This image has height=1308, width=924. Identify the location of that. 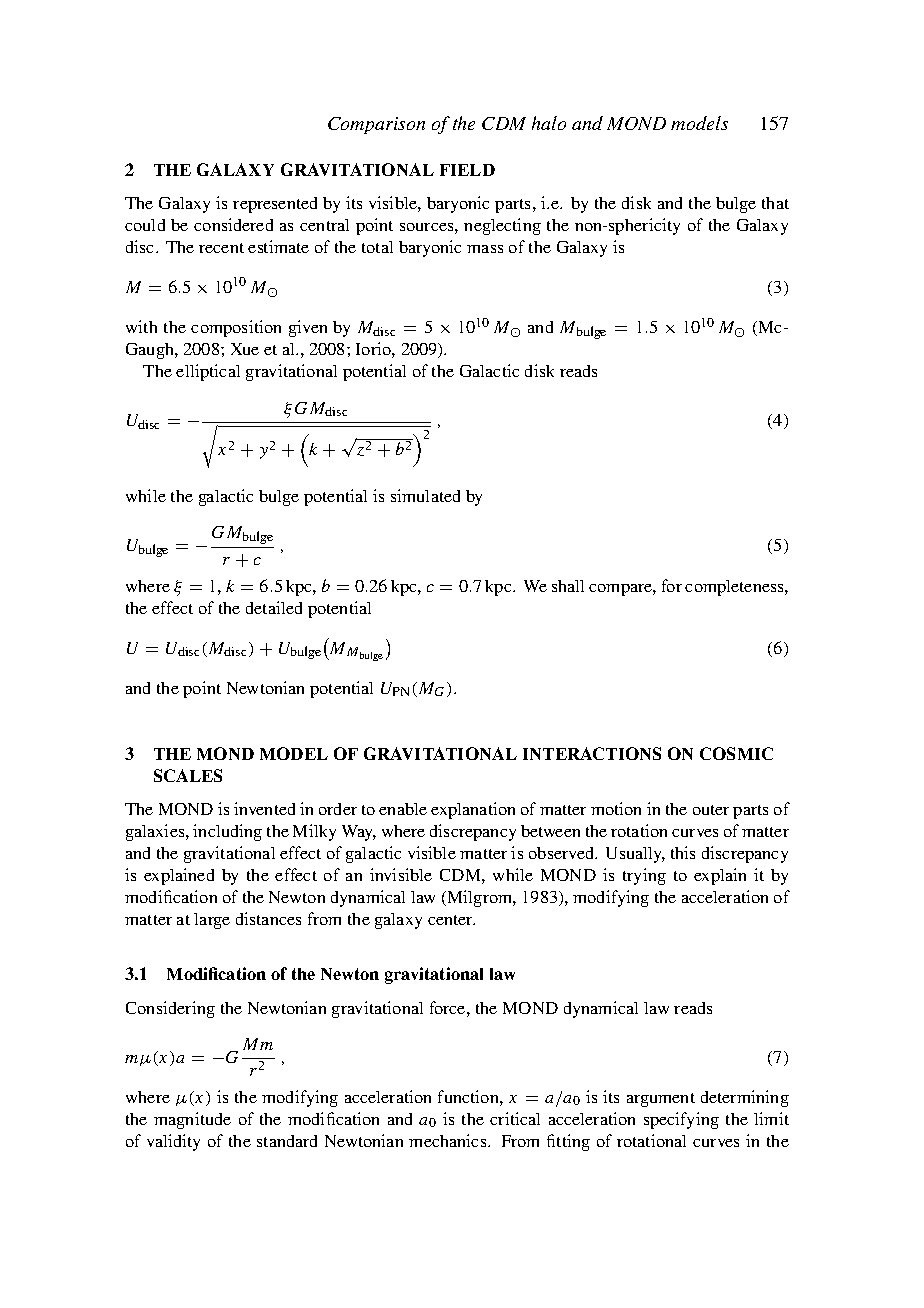
(775, 203).
